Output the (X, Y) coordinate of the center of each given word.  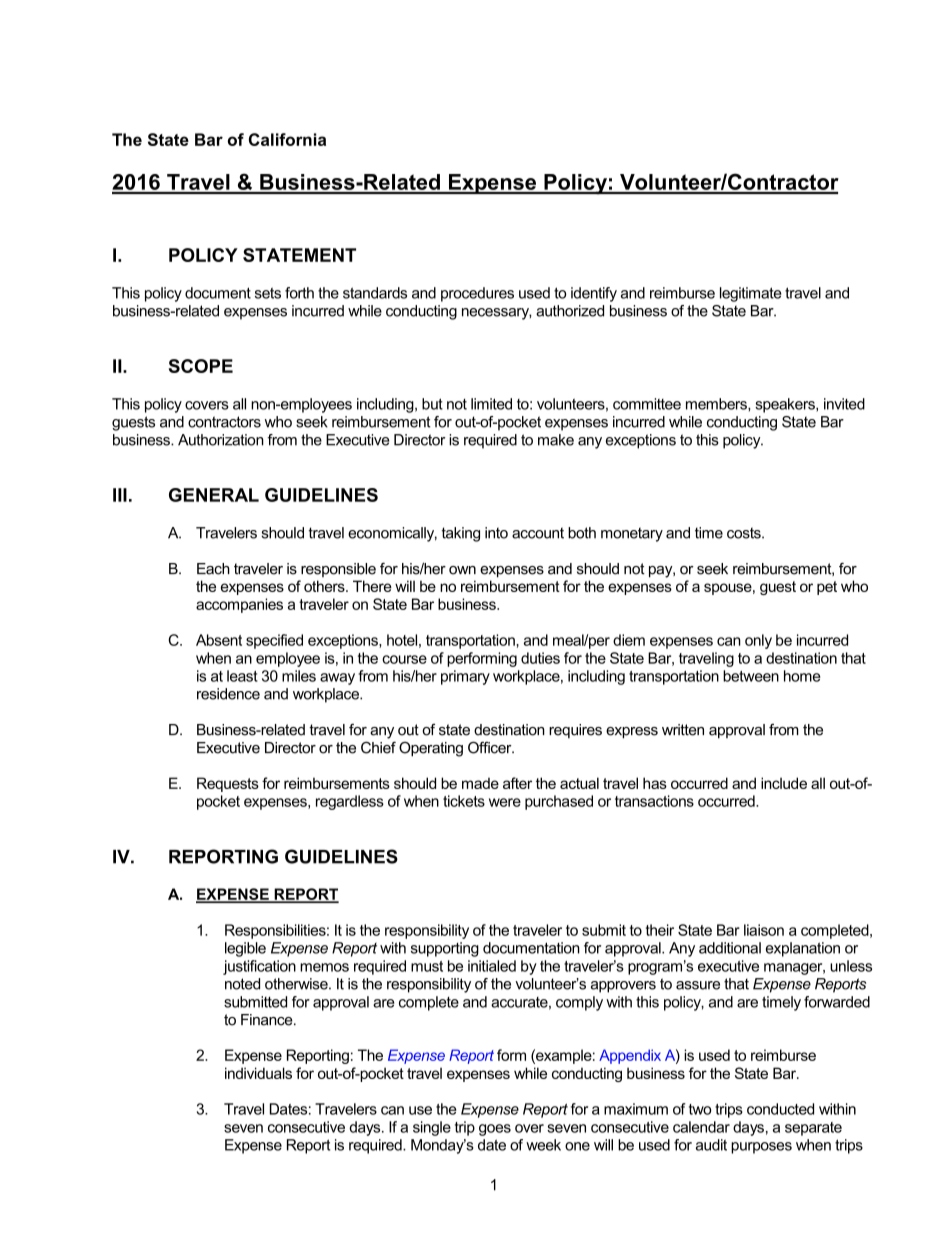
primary (465, 677)
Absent (219, 640)
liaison (764, 930)
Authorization (221, 440)
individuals (258, 1073)
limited (491, 404)
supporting (445, 949)
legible (245, 949)
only (758, 641)
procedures (477, 294)
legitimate (750, 294)
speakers (786, 405)
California (287, 139)
